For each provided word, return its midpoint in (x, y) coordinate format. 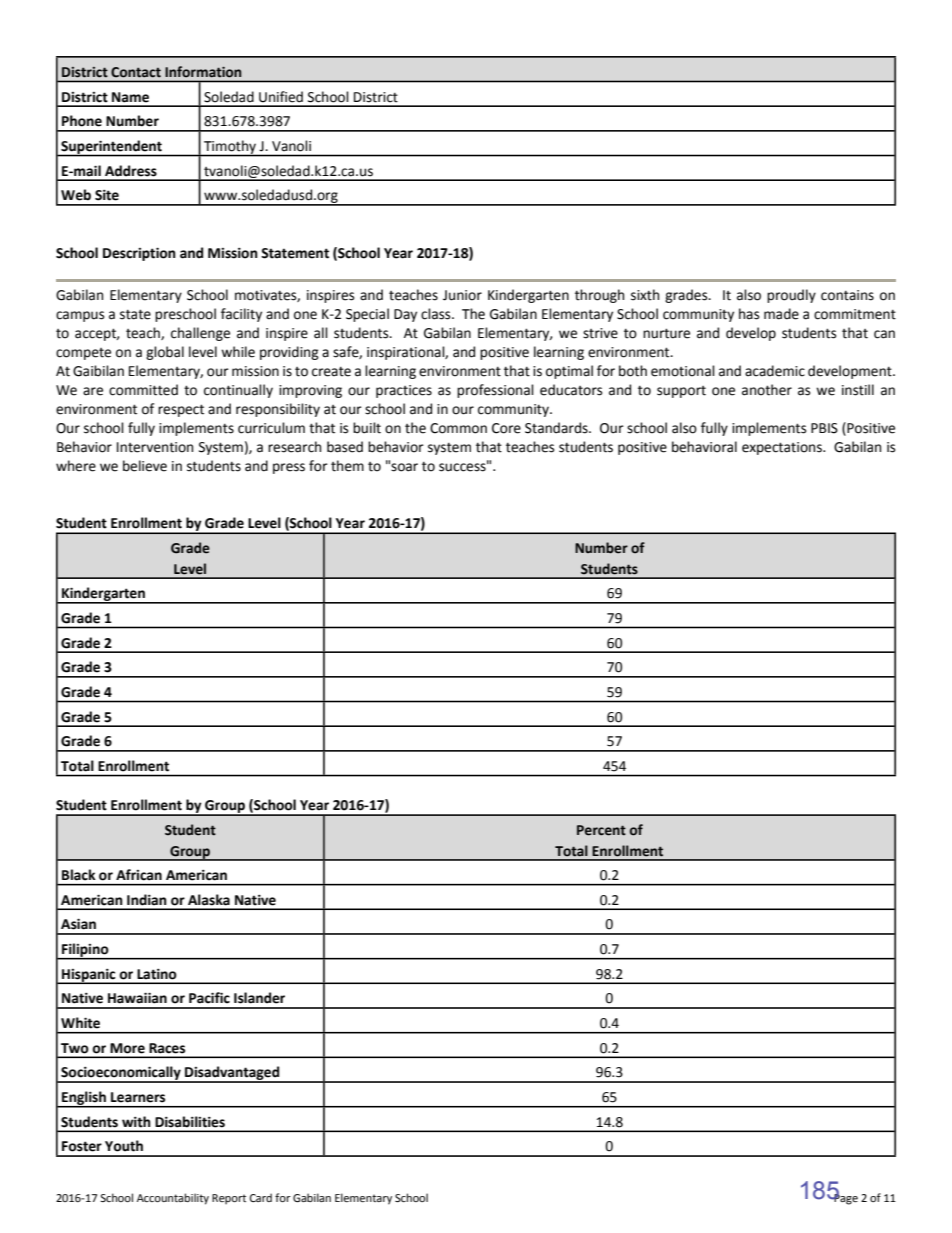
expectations (783, 448)
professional (495, 391)
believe (145, 466)
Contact (136, 72)
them (347, 466)
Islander (259, 998)
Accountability (173, 1199)
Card (261, 1197)
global (165, 353)
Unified (281, 97)
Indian (147, 900)
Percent (601, 830)
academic (775, 371)
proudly (791, 296)
